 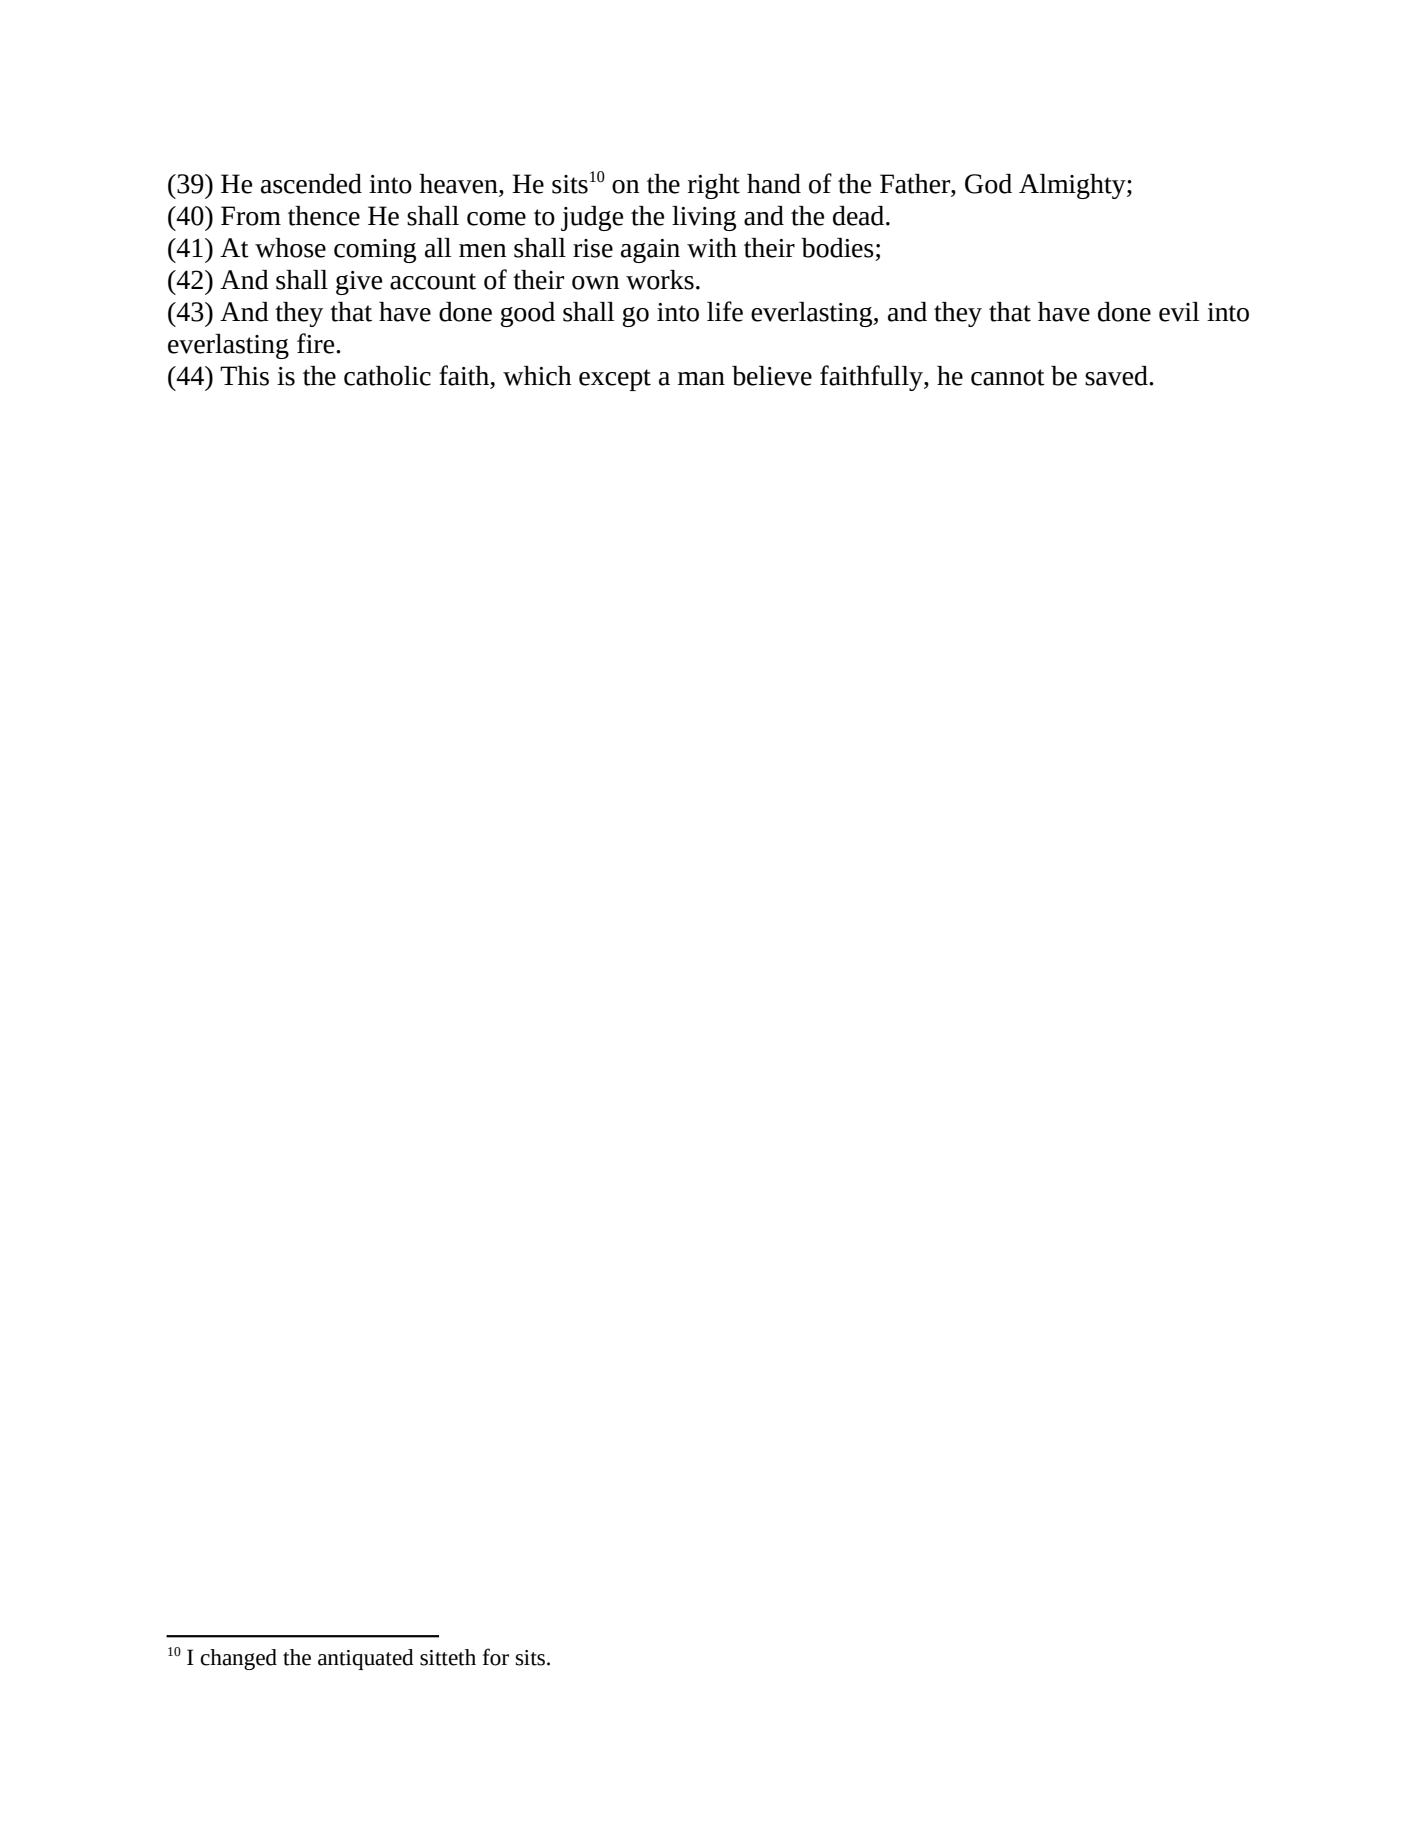 What do you see at coordinates (1073, 186) in the screenshot?
I see `Almighty` at bounding box center [1073, 186].
